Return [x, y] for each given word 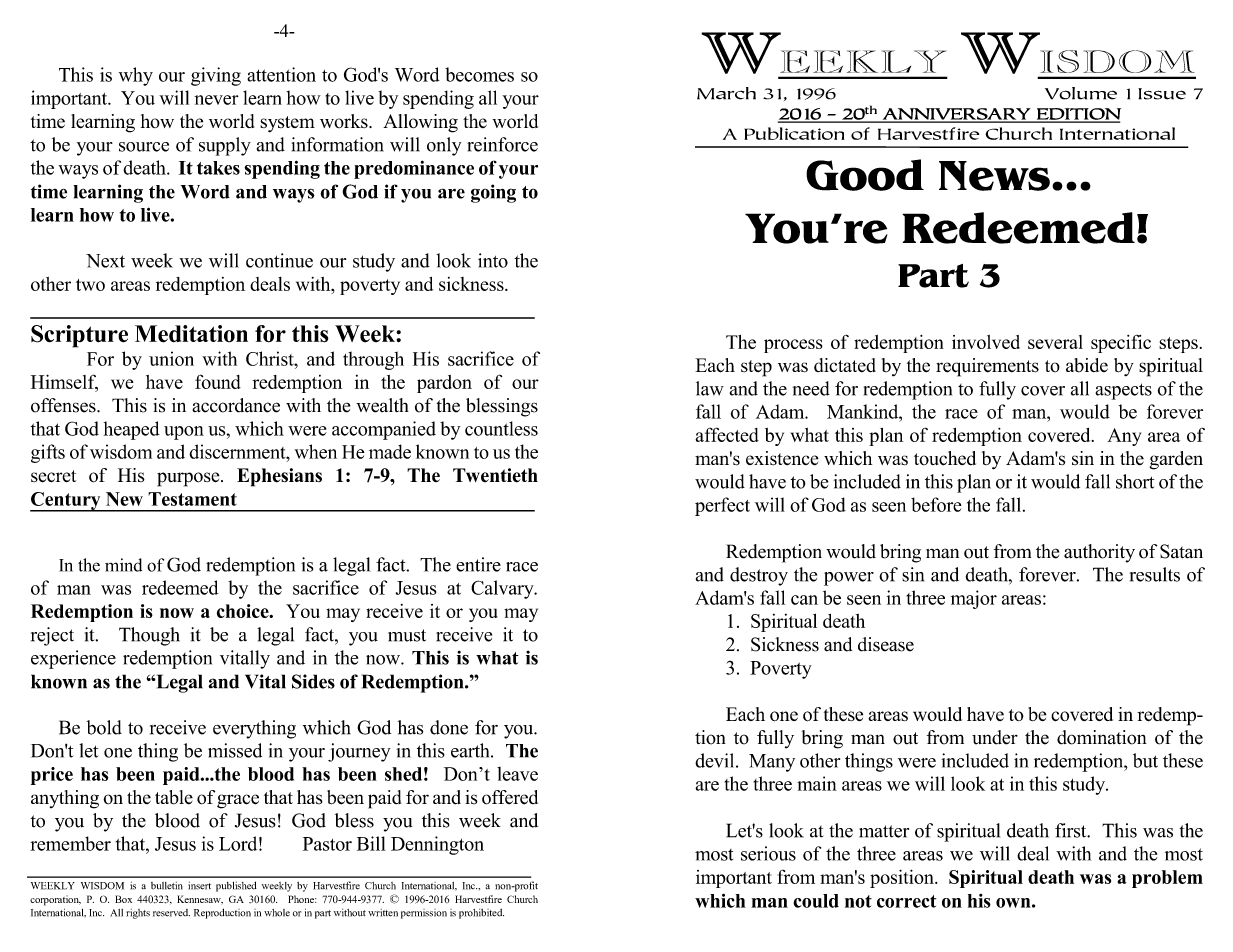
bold [104, 727]
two [90, 285]
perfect [722, 506]
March [726, 93]
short [1135, 481]
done [449, 727]
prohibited [481, 914]
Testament [192, 499]
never [216, 100]
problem [1167, 879]
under [995, 737]
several [1055, 342]
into [493, 260]
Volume [1081, 93]
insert [199, 886]
